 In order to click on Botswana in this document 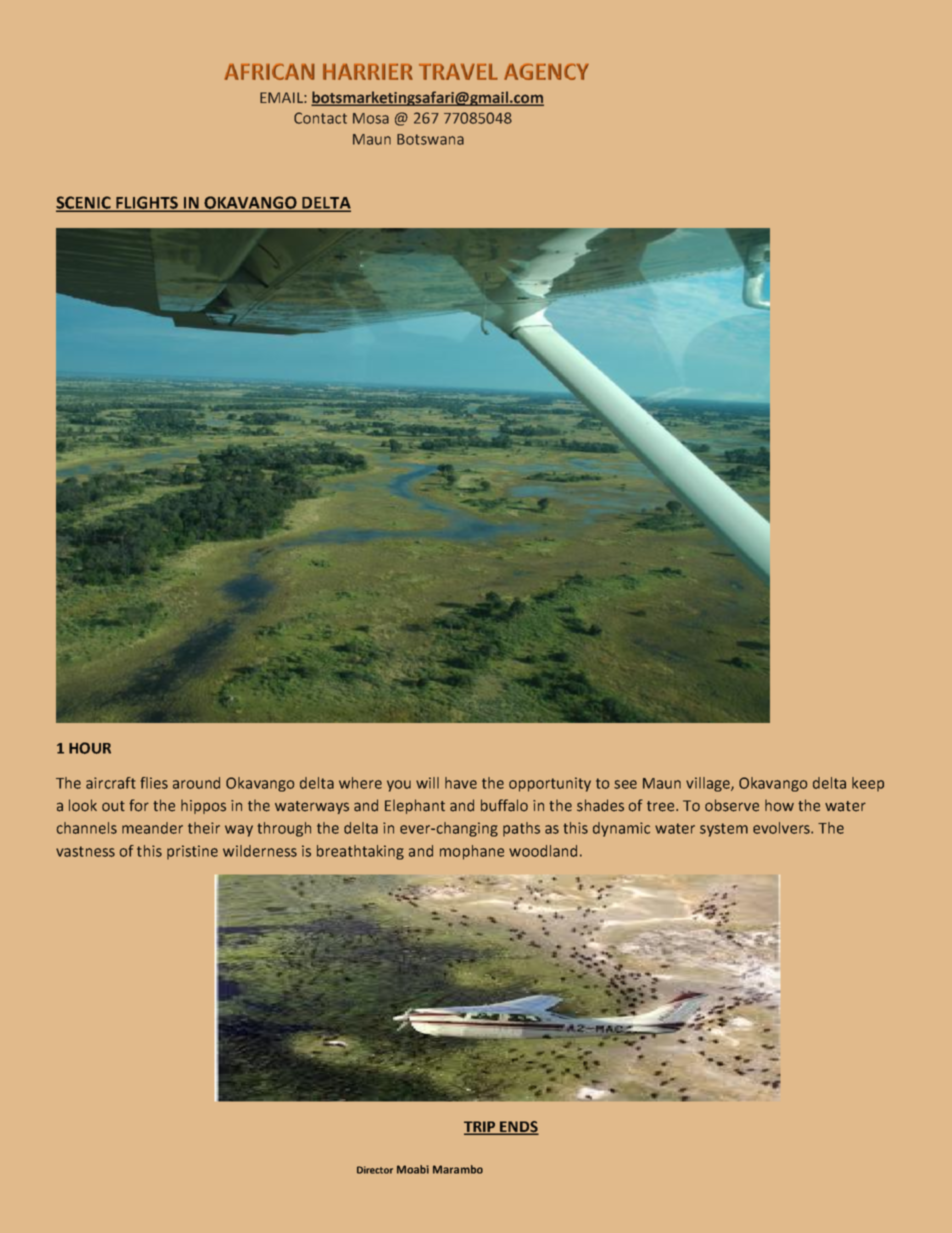, I will do `click(430, 139)`.
